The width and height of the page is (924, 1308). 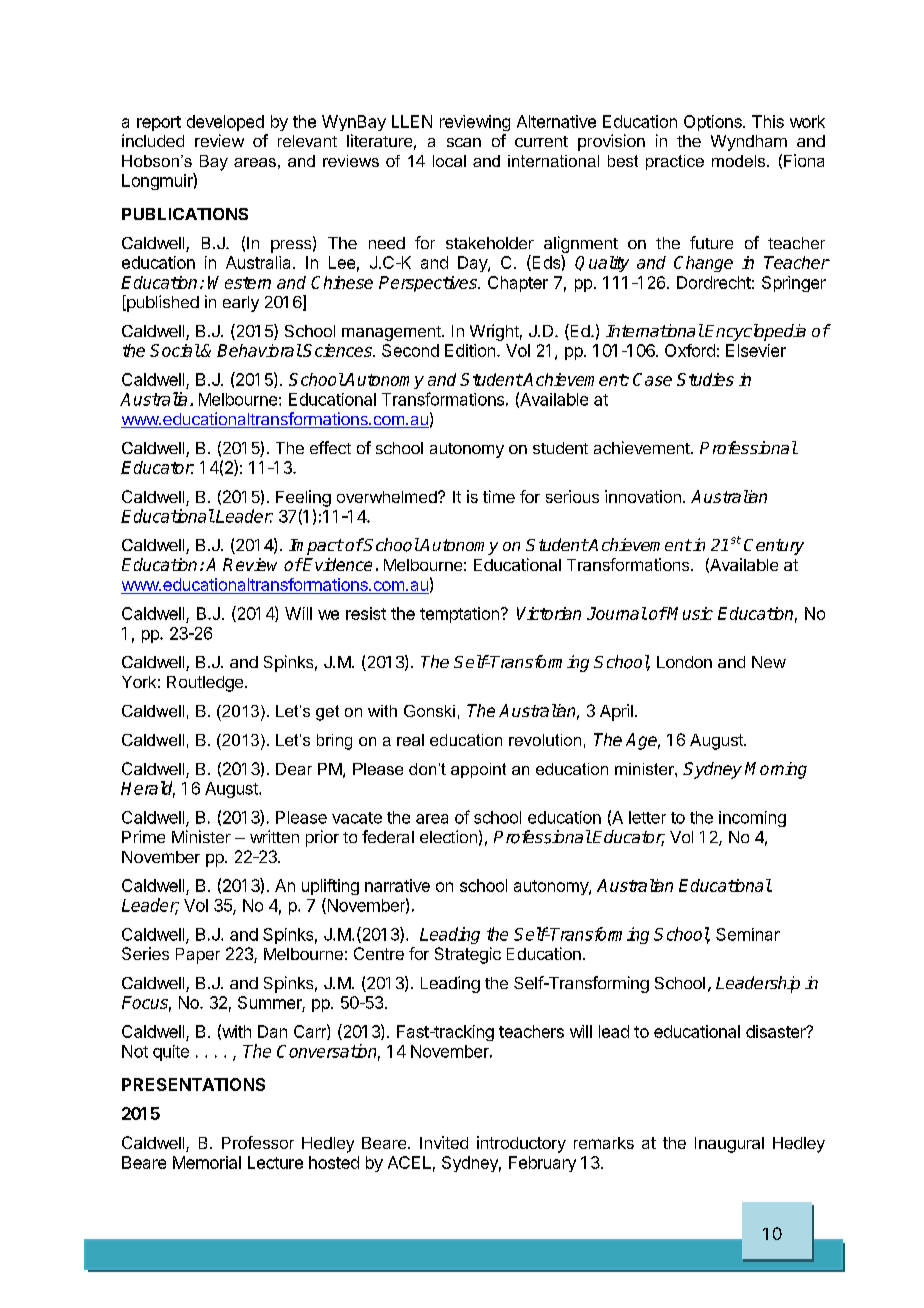 What do you see at coordinates (205, 684) in the page?
I see `Routledge` at bounding box center [205, 684].
